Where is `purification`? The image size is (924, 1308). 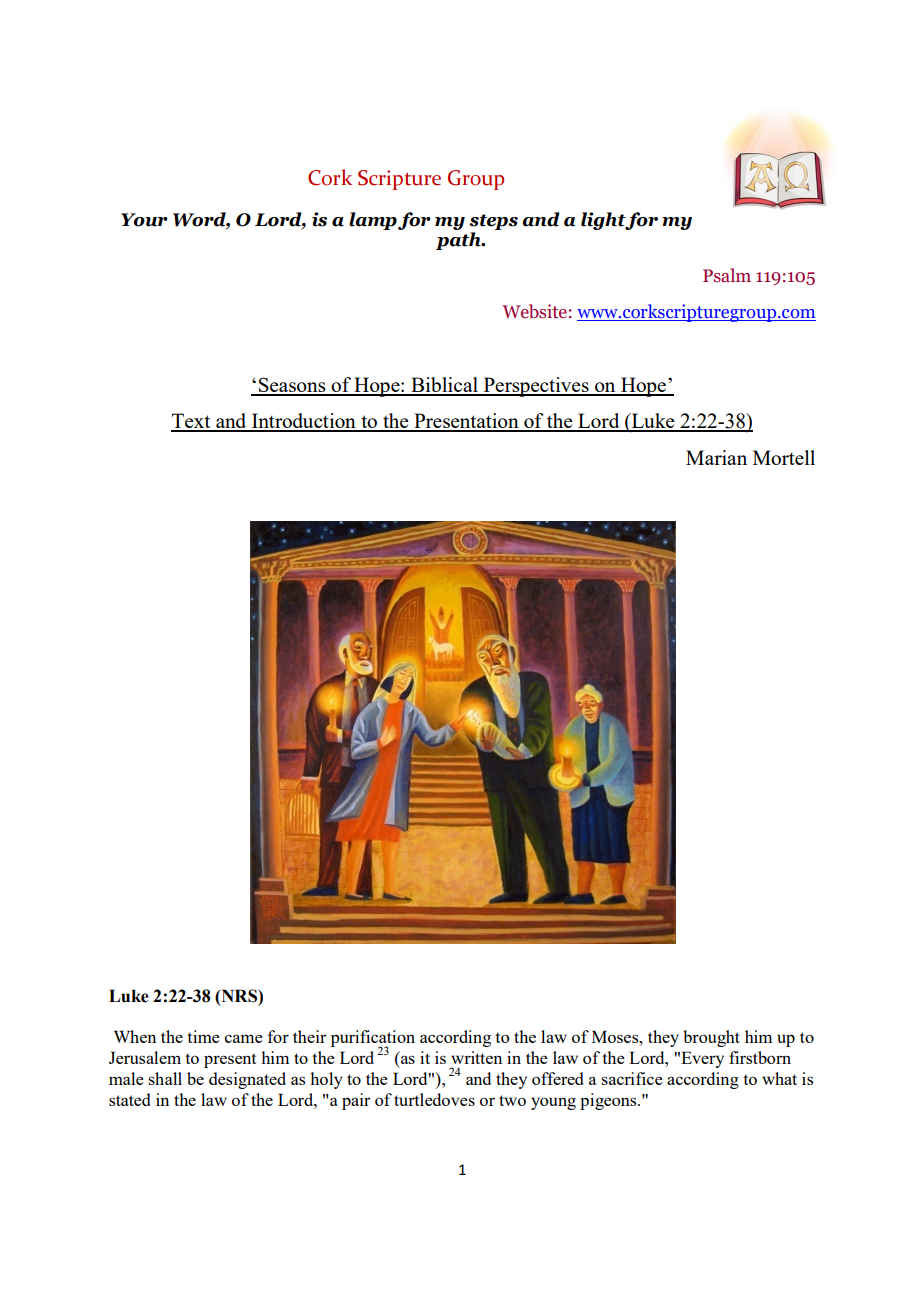
purification is located at coordinates (373, 1039).
